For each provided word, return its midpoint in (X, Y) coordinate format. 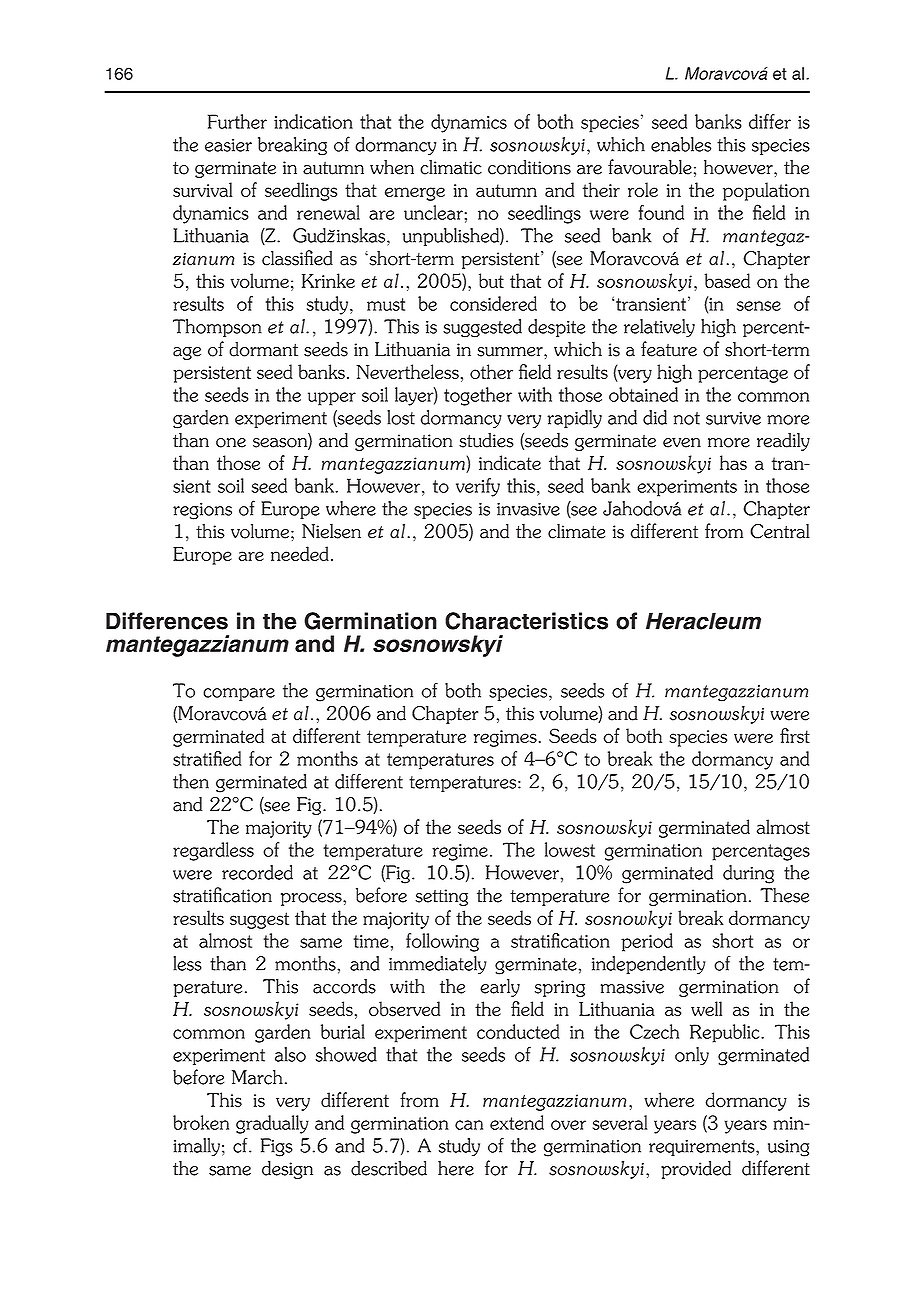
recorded (257, 872)
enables (681, 144)
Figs (277, 1147)
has (733, 462)
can (469, 1125)
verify (478, 487)
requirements (703, 1148)
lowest (570, 849)
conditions (529, 167)
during (748, 874)
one (231, 443)
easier (228, 145)
